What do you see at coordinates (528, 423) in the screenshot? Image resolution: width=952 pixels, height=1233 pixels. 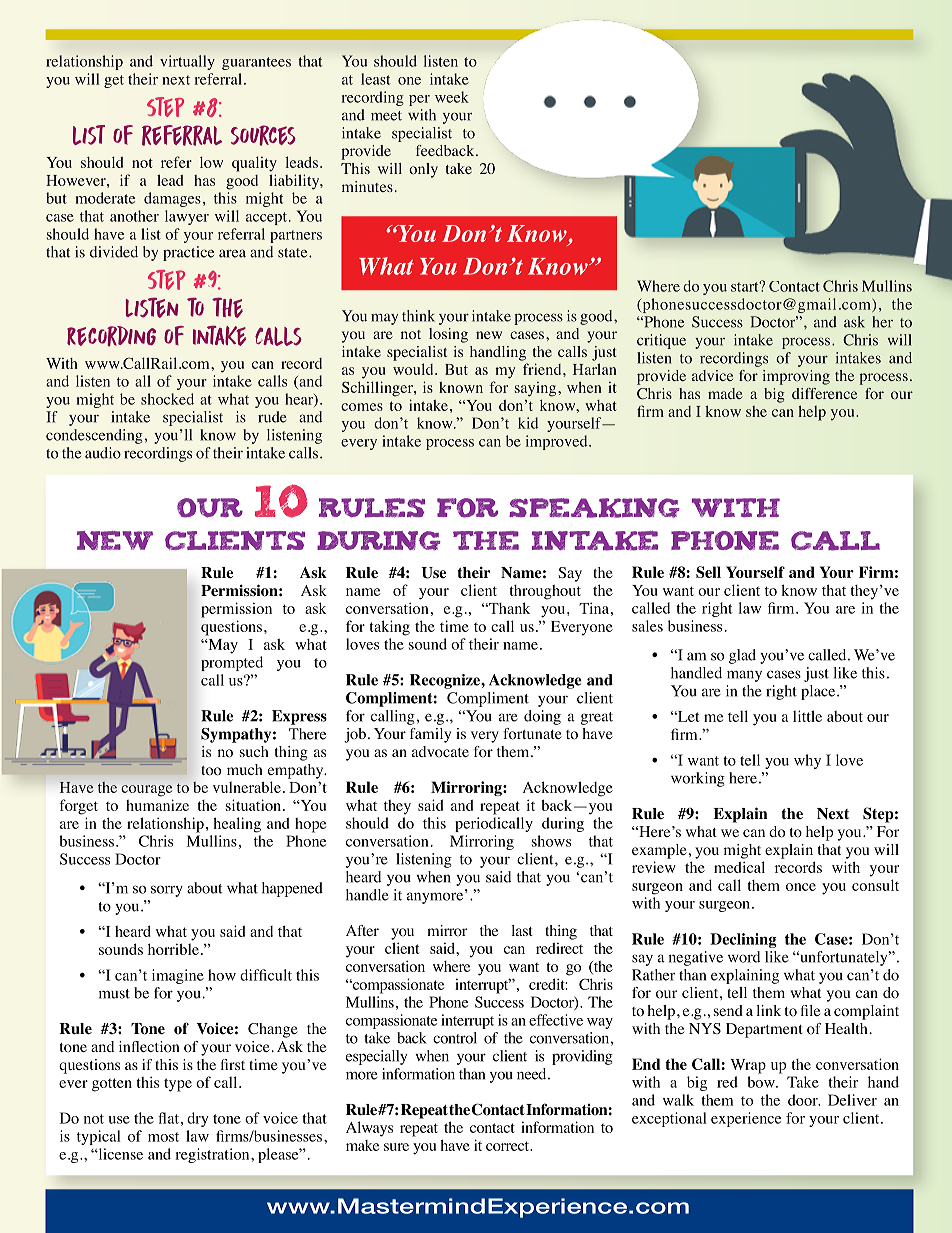 I see `kid` at bounding box center [528, 423].
